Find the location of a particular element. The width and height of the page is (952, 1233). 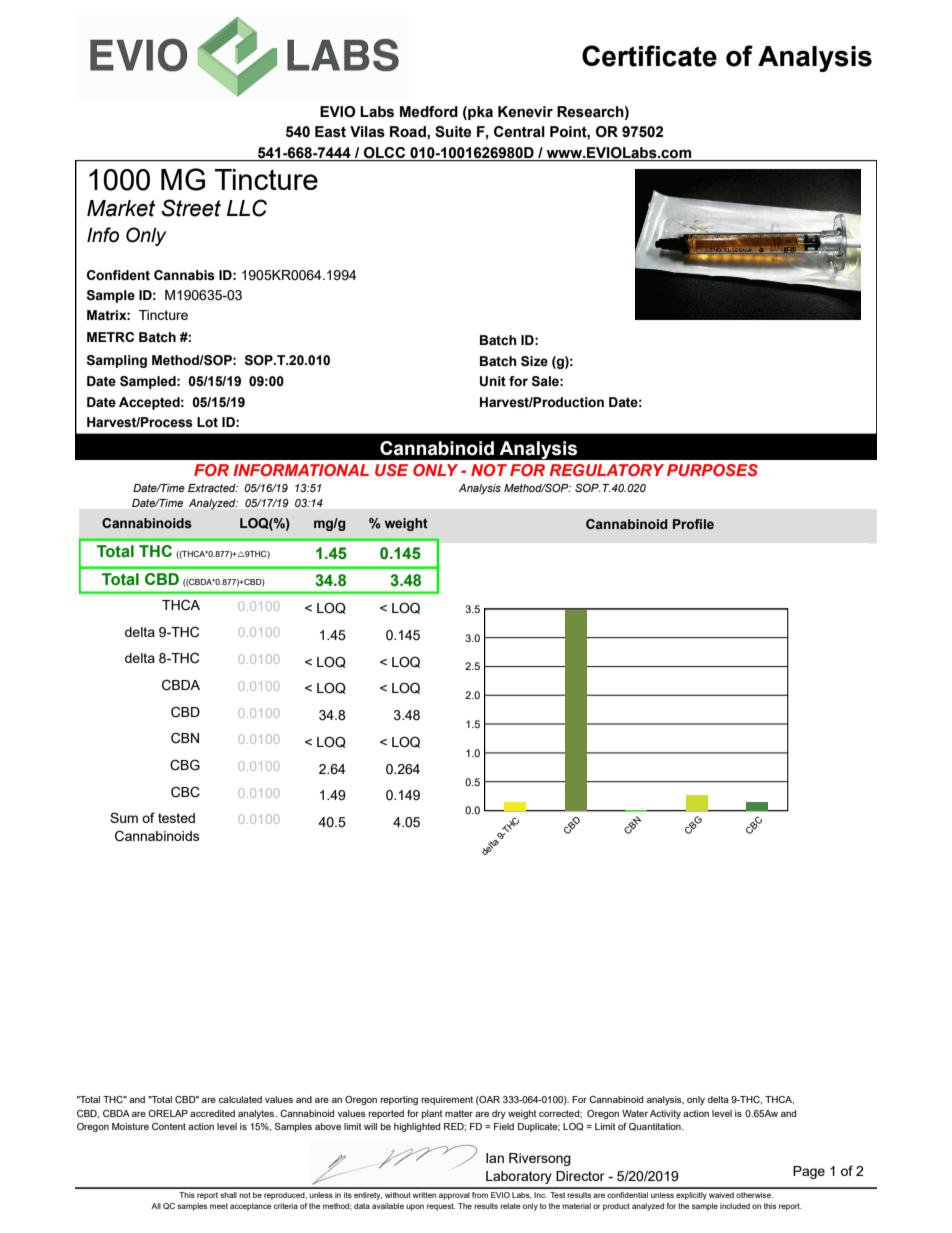

Cannabis is located at coordinates (184, 275).
